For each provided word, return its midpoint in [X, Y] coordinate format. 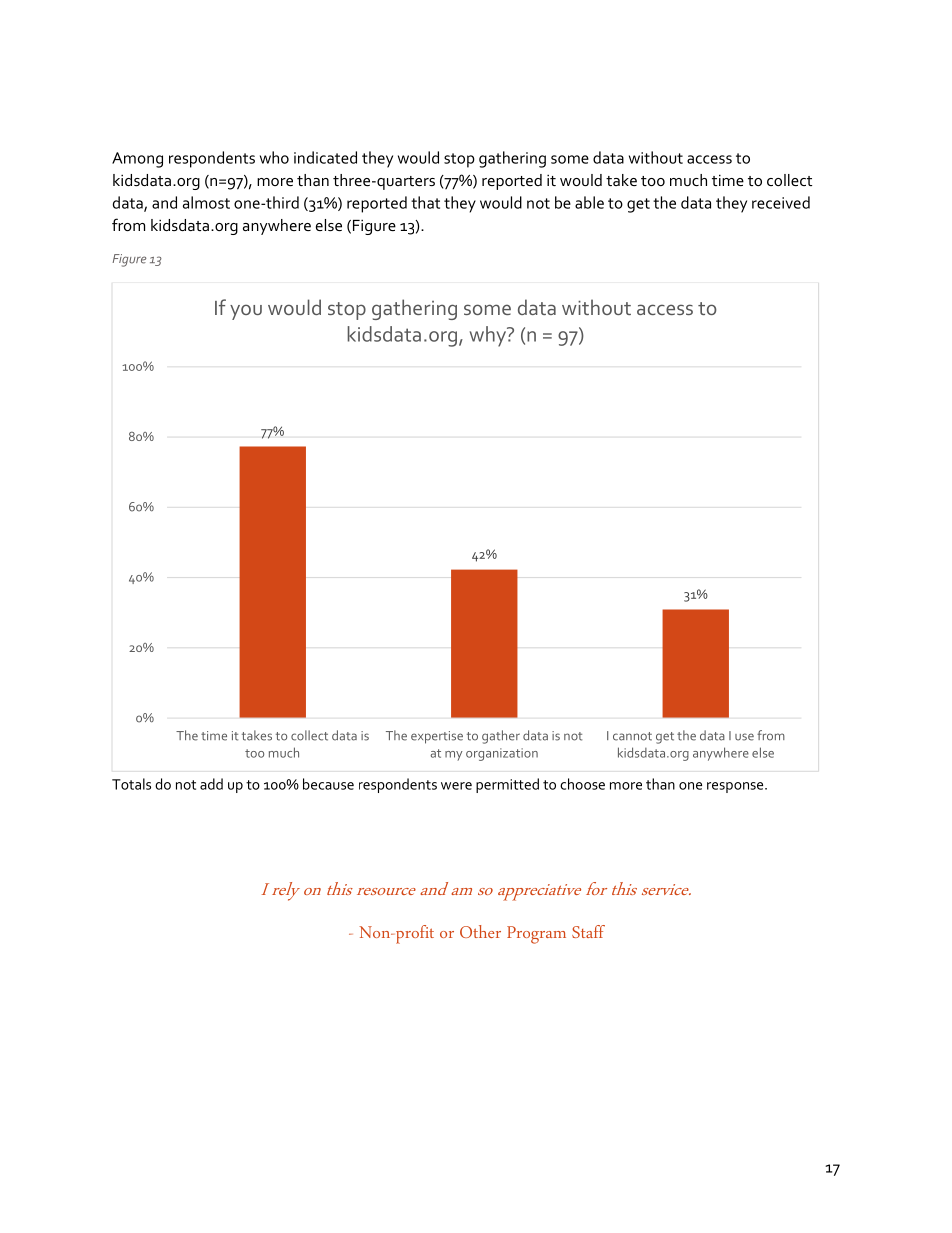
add [211, 784]
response [736, 787]
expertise [437, 737]
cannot [632, 736]
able [589, 202]
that [425, 202]
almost [206, 202]
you [246, 312]
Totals [131, 784]
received [781, 202]
